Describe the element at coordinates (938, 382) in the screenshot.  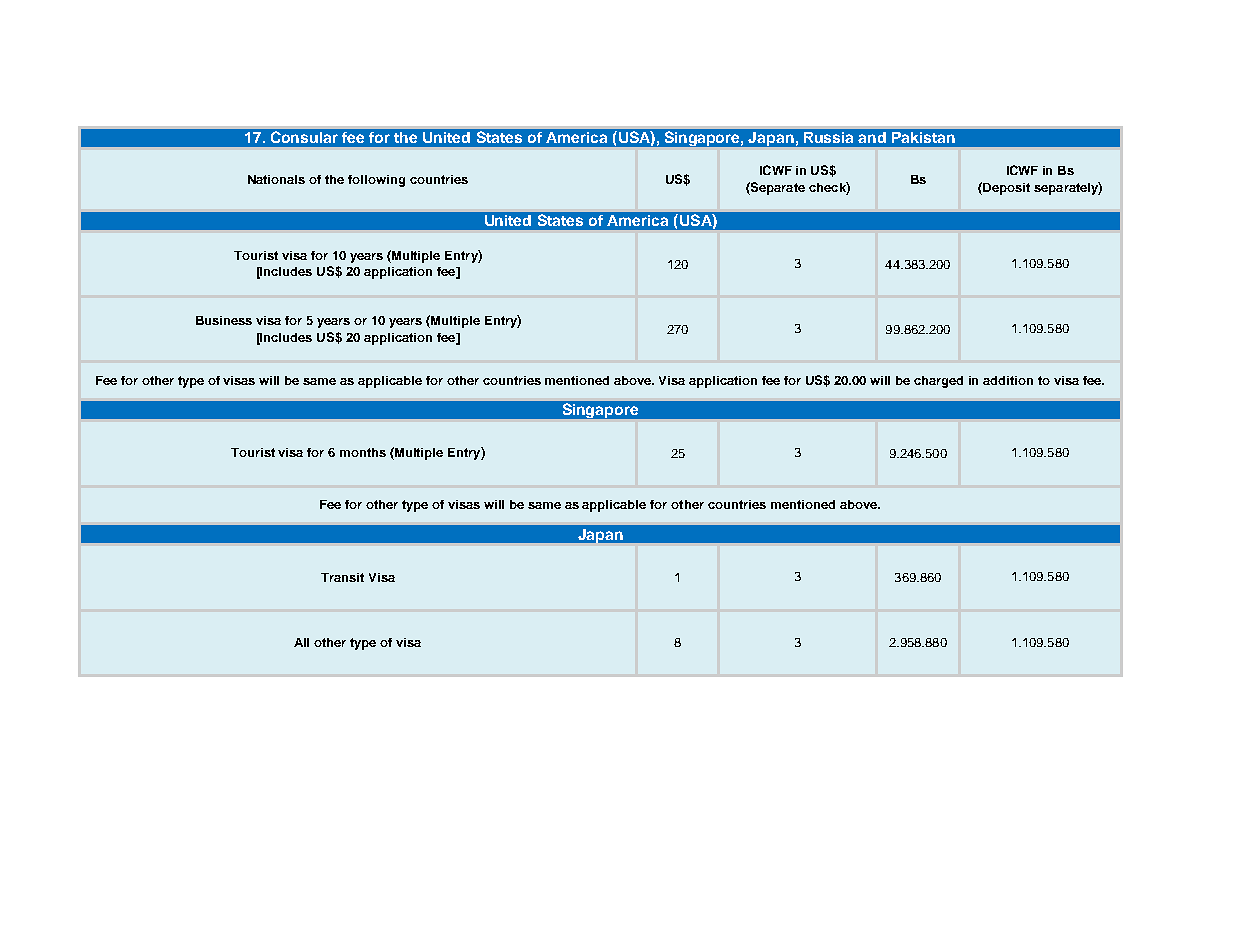
I see `charged` at that location.
